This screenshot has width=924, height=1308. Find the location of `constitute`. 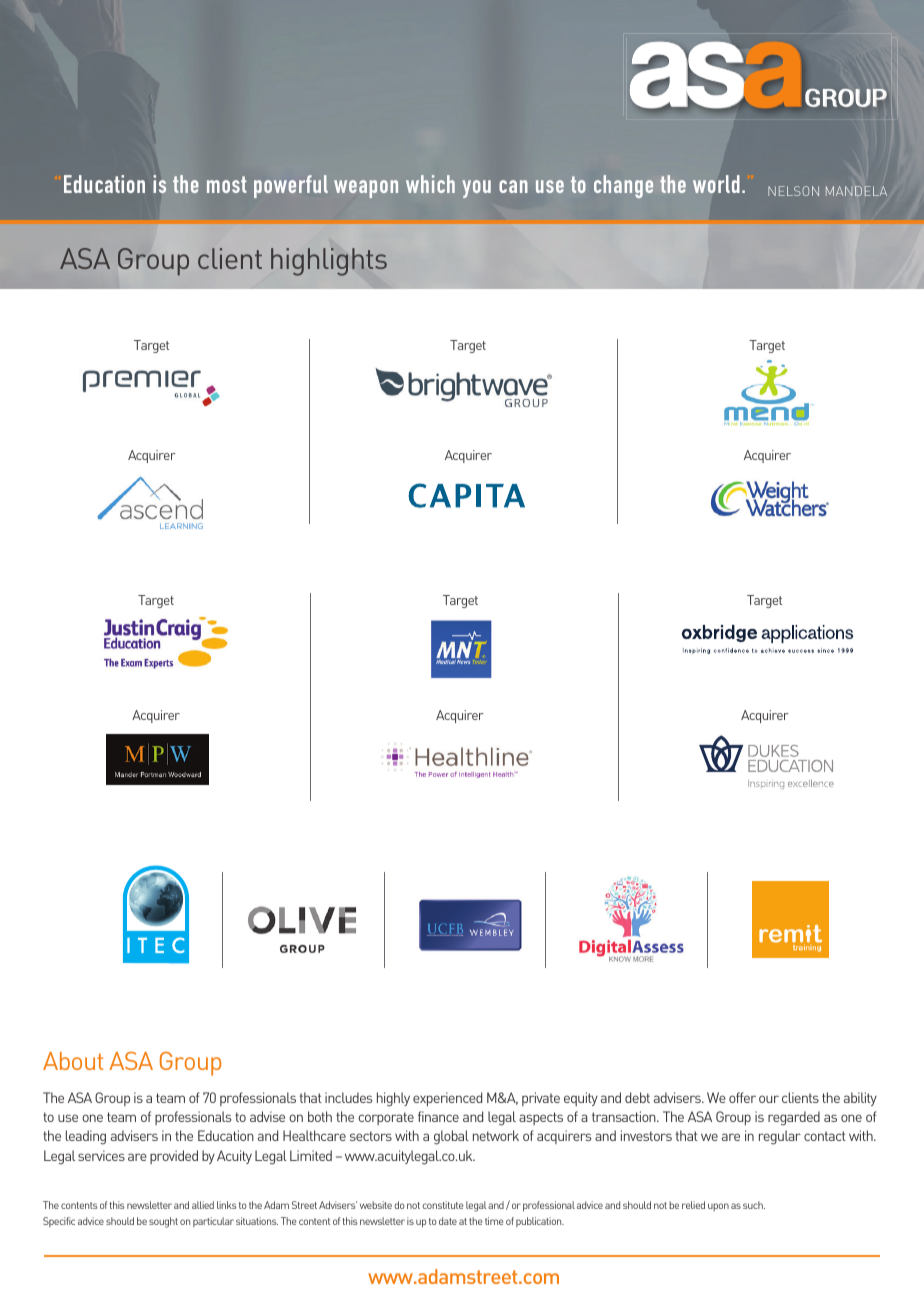

constitute is located at coordinates (442, 1205).
